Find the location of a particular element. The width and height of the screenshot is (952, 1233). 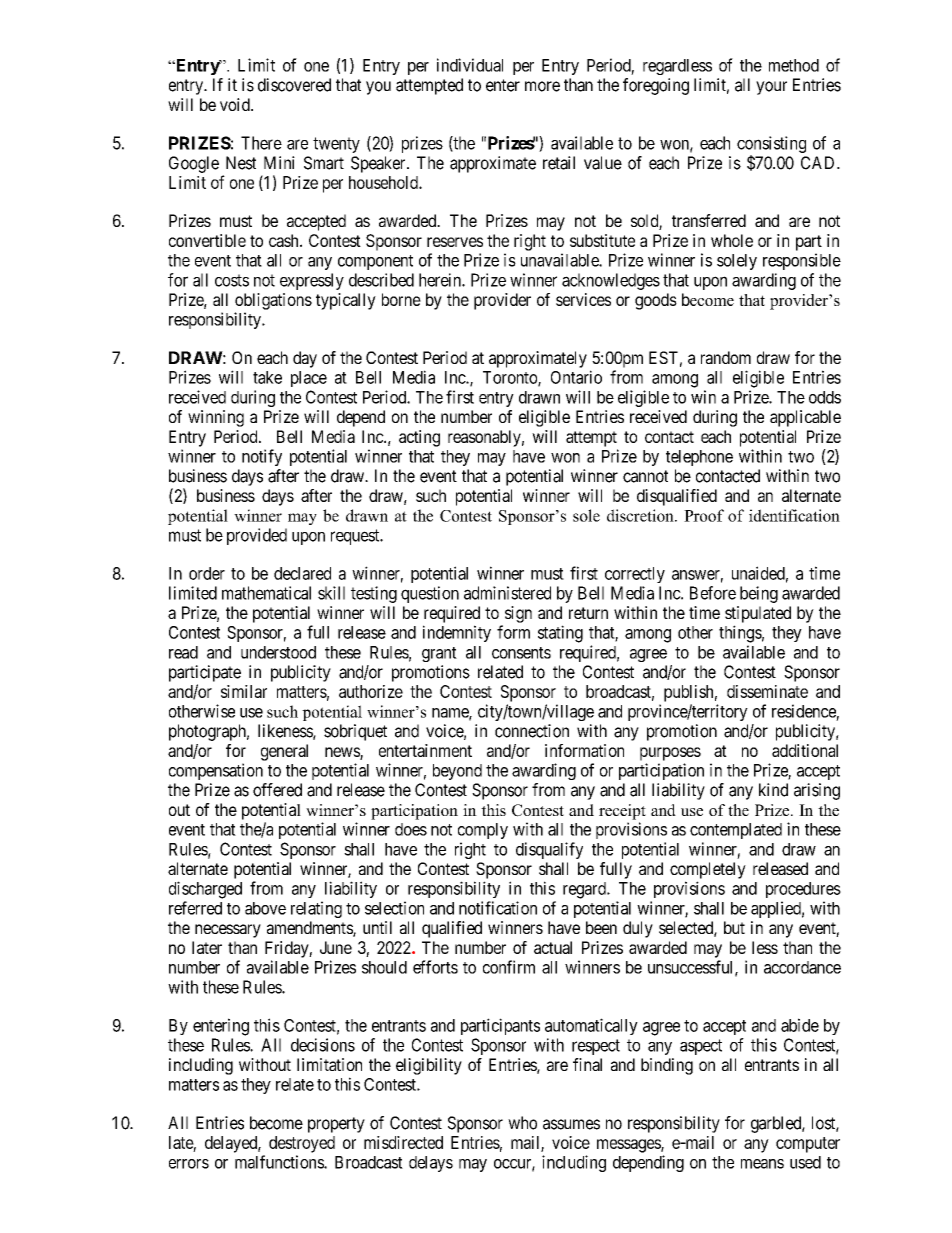

void is located at coordinates (236, 104).
